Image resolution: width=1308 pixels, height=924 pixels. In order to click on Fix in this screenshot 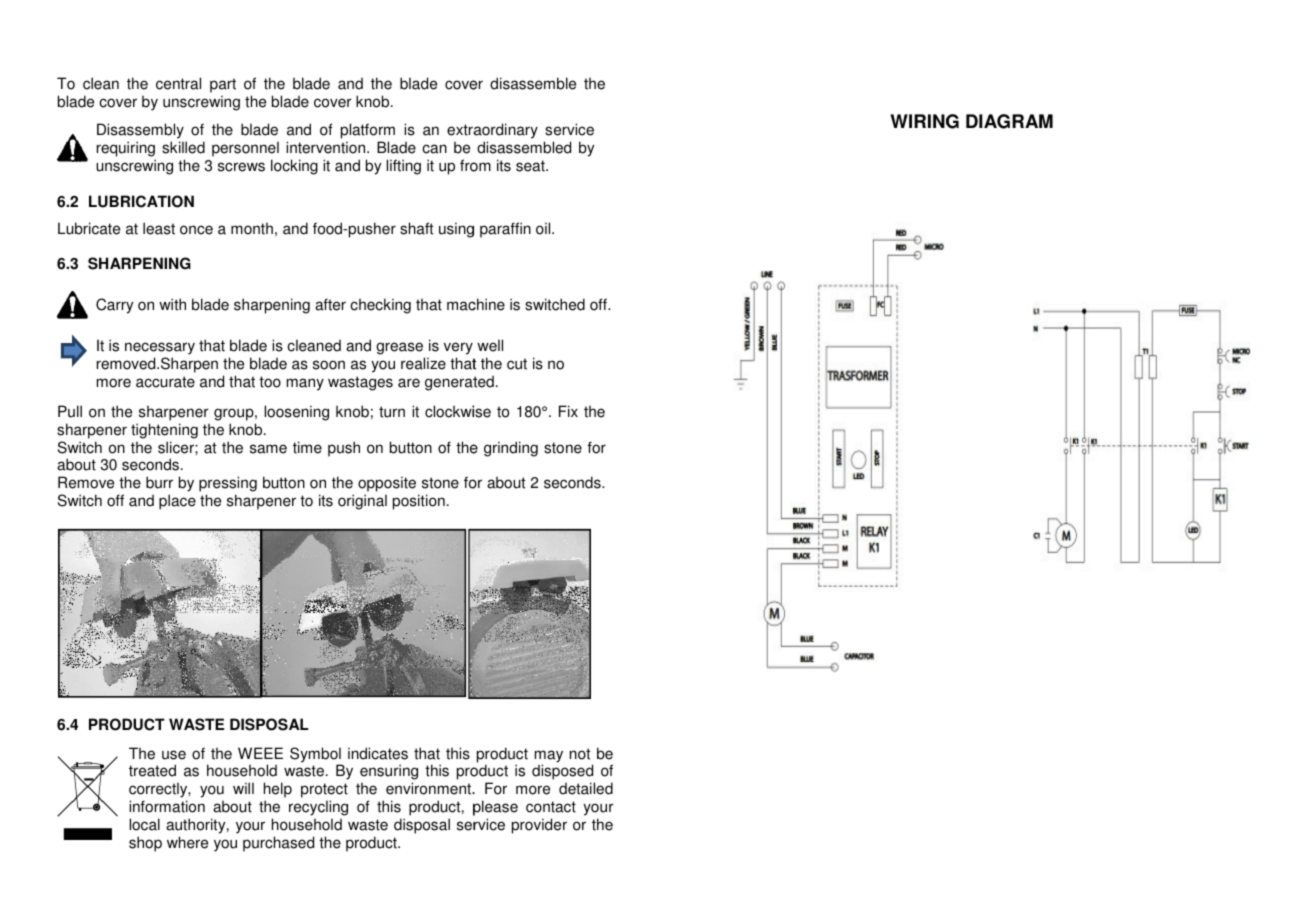, I will do `click(568, 411)`.
